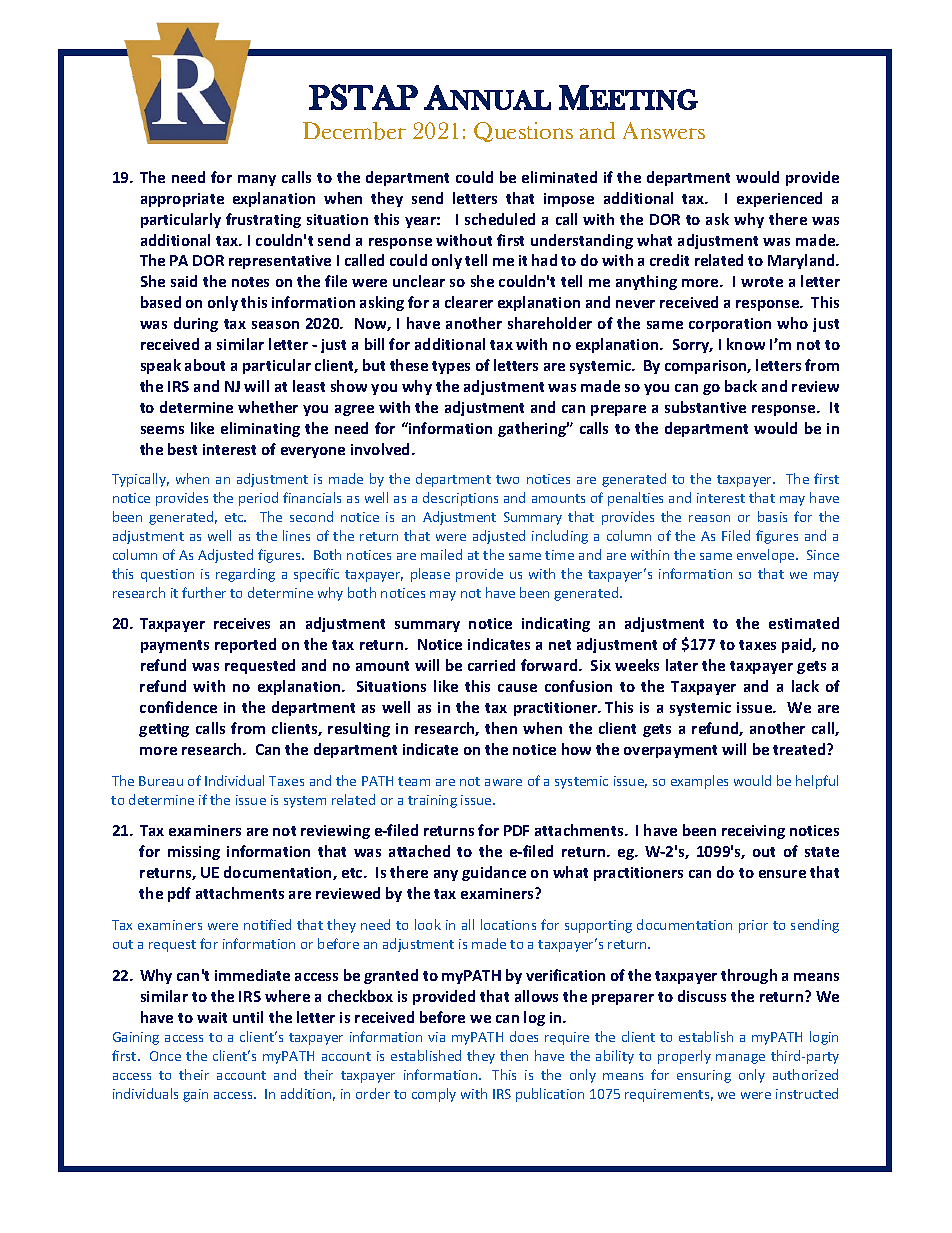  What do you see at coordinates (804, 623) in the document?
I see `estimated` at bounding box center [804, 623].
